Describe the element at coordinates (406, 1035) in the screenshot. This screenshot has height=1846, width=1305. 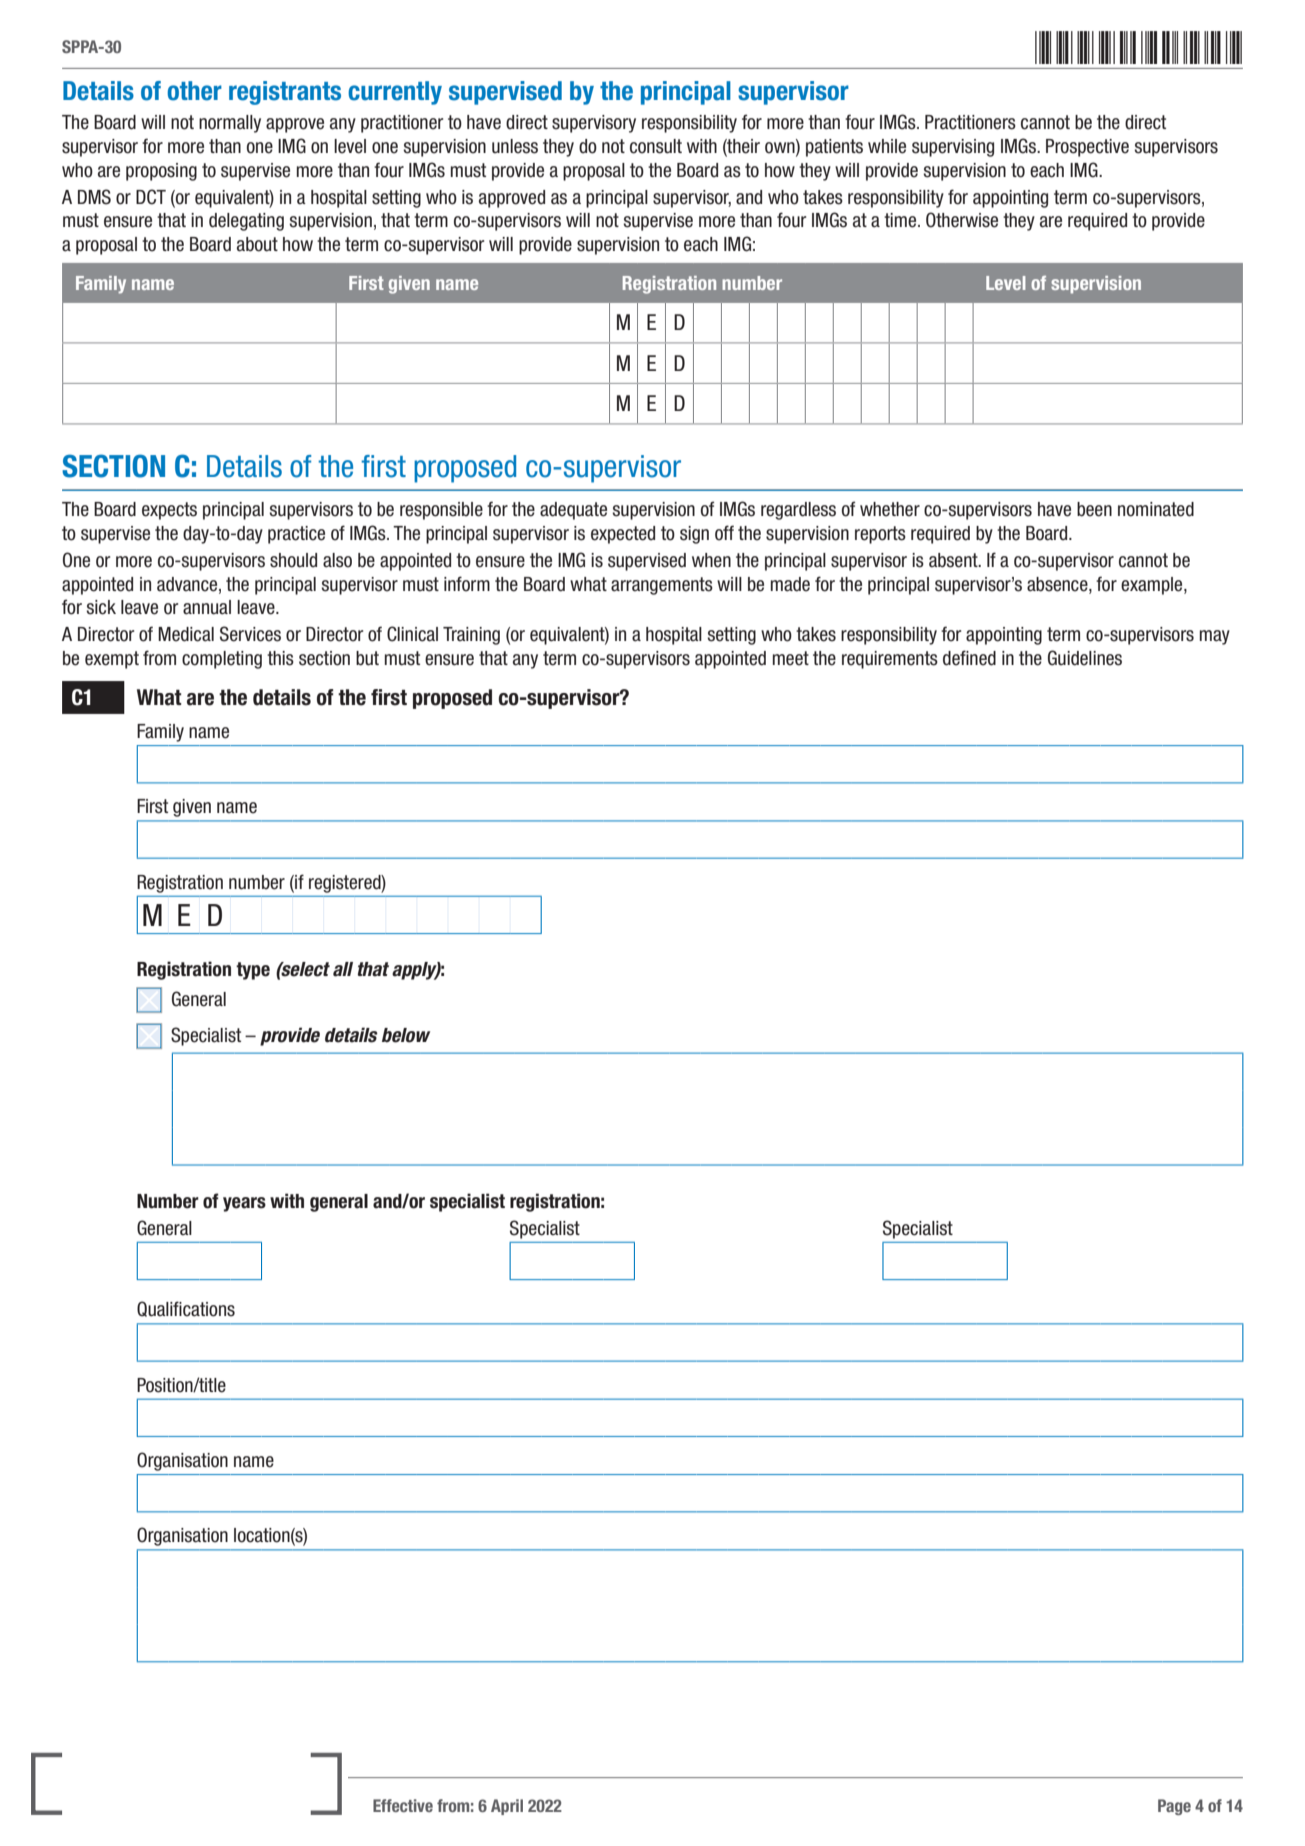
I see `below` at that location.
